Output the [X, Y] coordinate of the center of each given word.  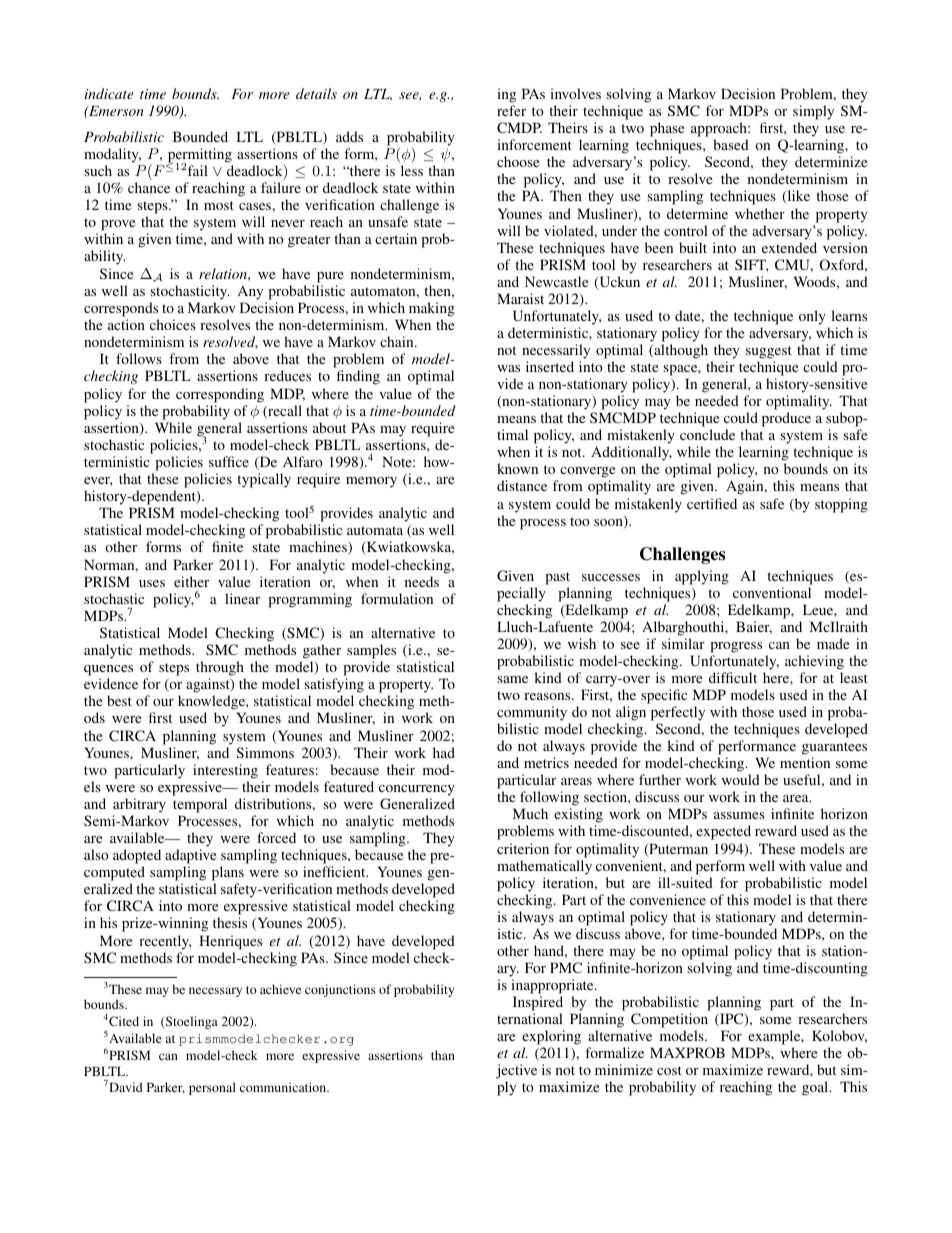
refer [511, 110]
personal [212, 1088]
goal [816, 1088]
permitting [200, 156]
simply [813, 112]
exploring [551, 1039]
